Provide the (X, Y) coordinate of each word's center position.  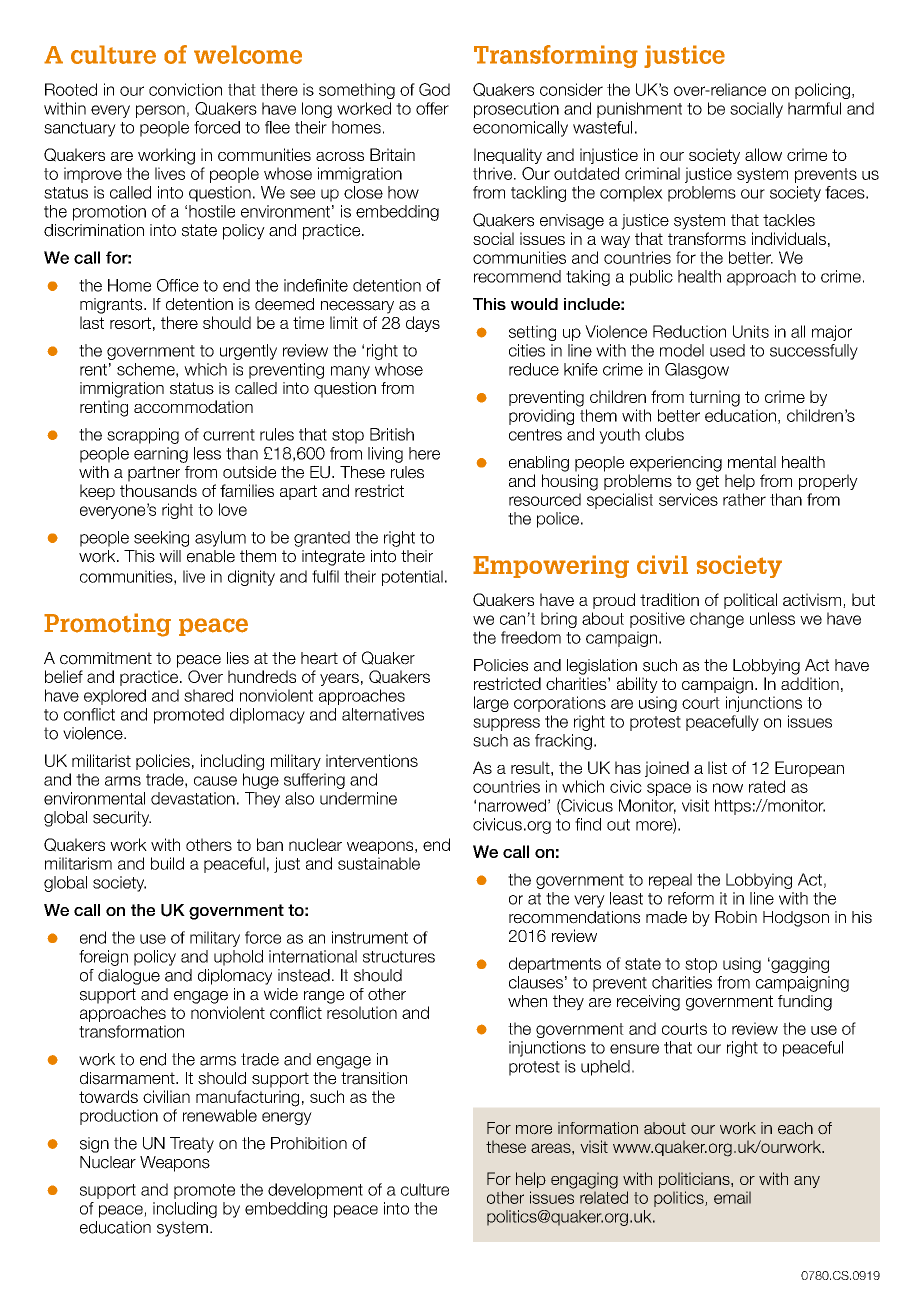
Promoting (107, 625)
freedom (531, 637)
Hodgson (796, 919)
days (423, 324)
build (167, 863)
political (750, 601)
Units (751, 331)
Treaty (192, 1145)
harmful (814, 108)
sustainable (379, 863)
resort (130, 323)
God (434, 89)
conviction (185, 89)
